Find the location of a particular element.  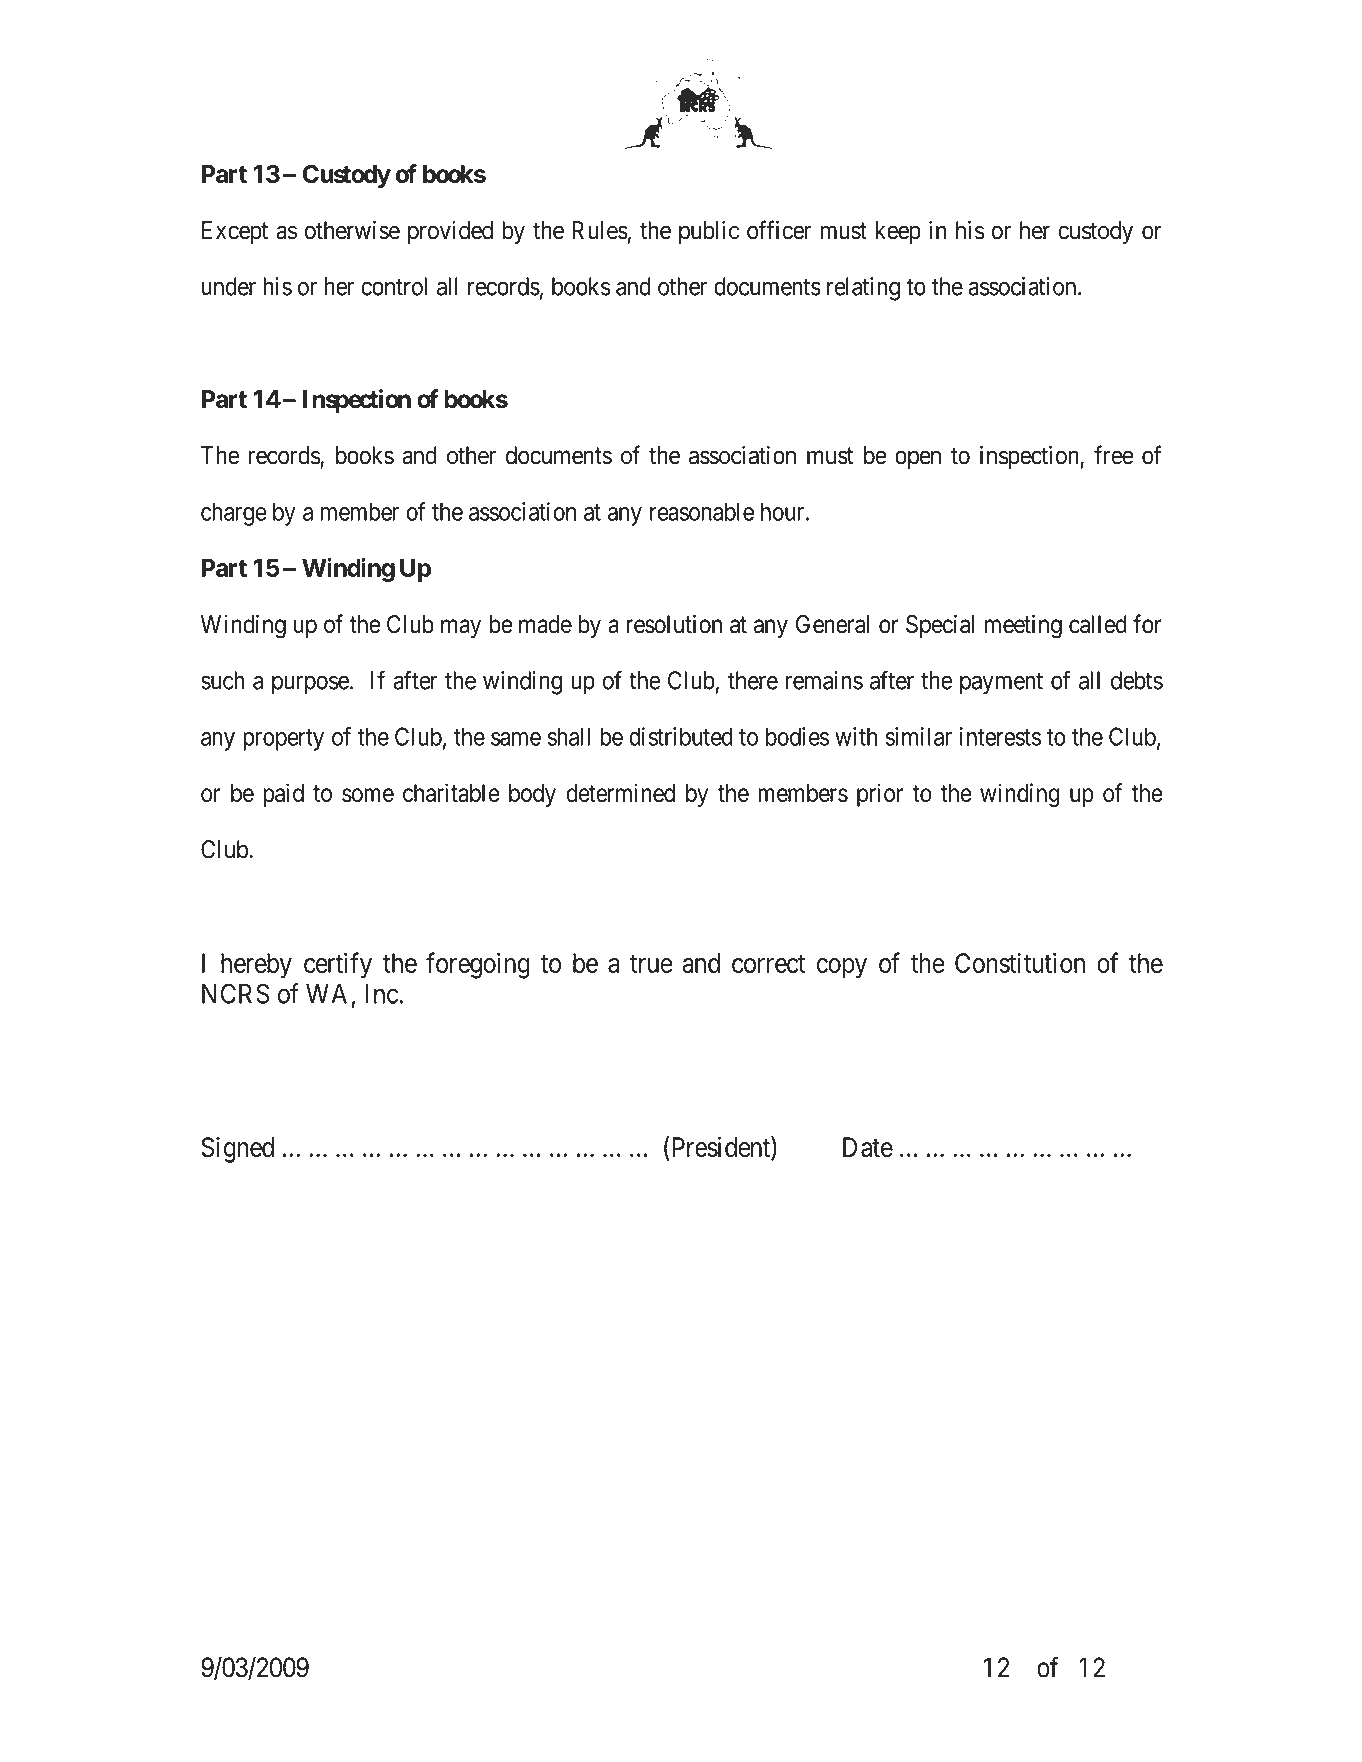

Date is located at coordinates (868, 1147).
